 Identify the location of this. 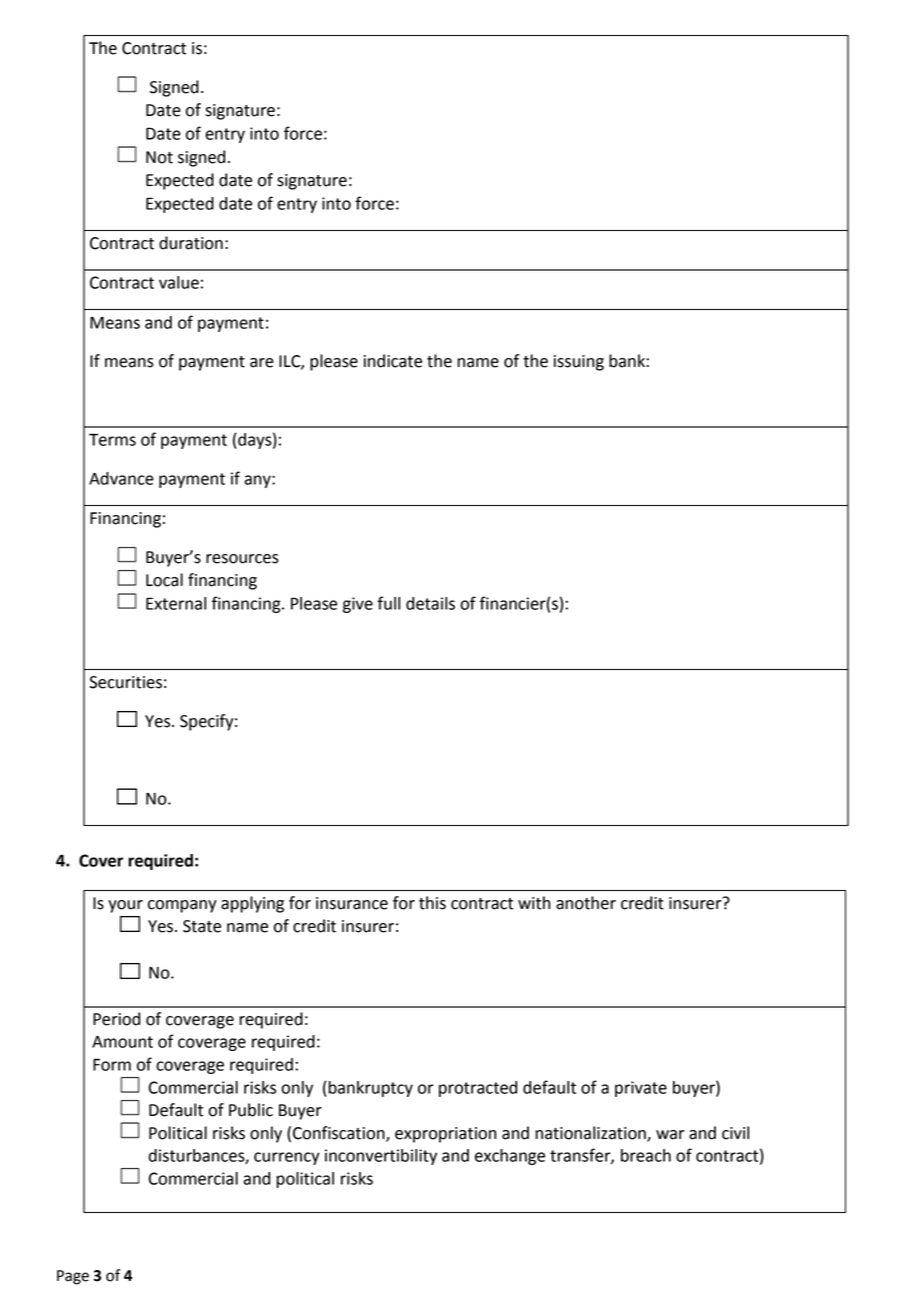
(432, 903).
